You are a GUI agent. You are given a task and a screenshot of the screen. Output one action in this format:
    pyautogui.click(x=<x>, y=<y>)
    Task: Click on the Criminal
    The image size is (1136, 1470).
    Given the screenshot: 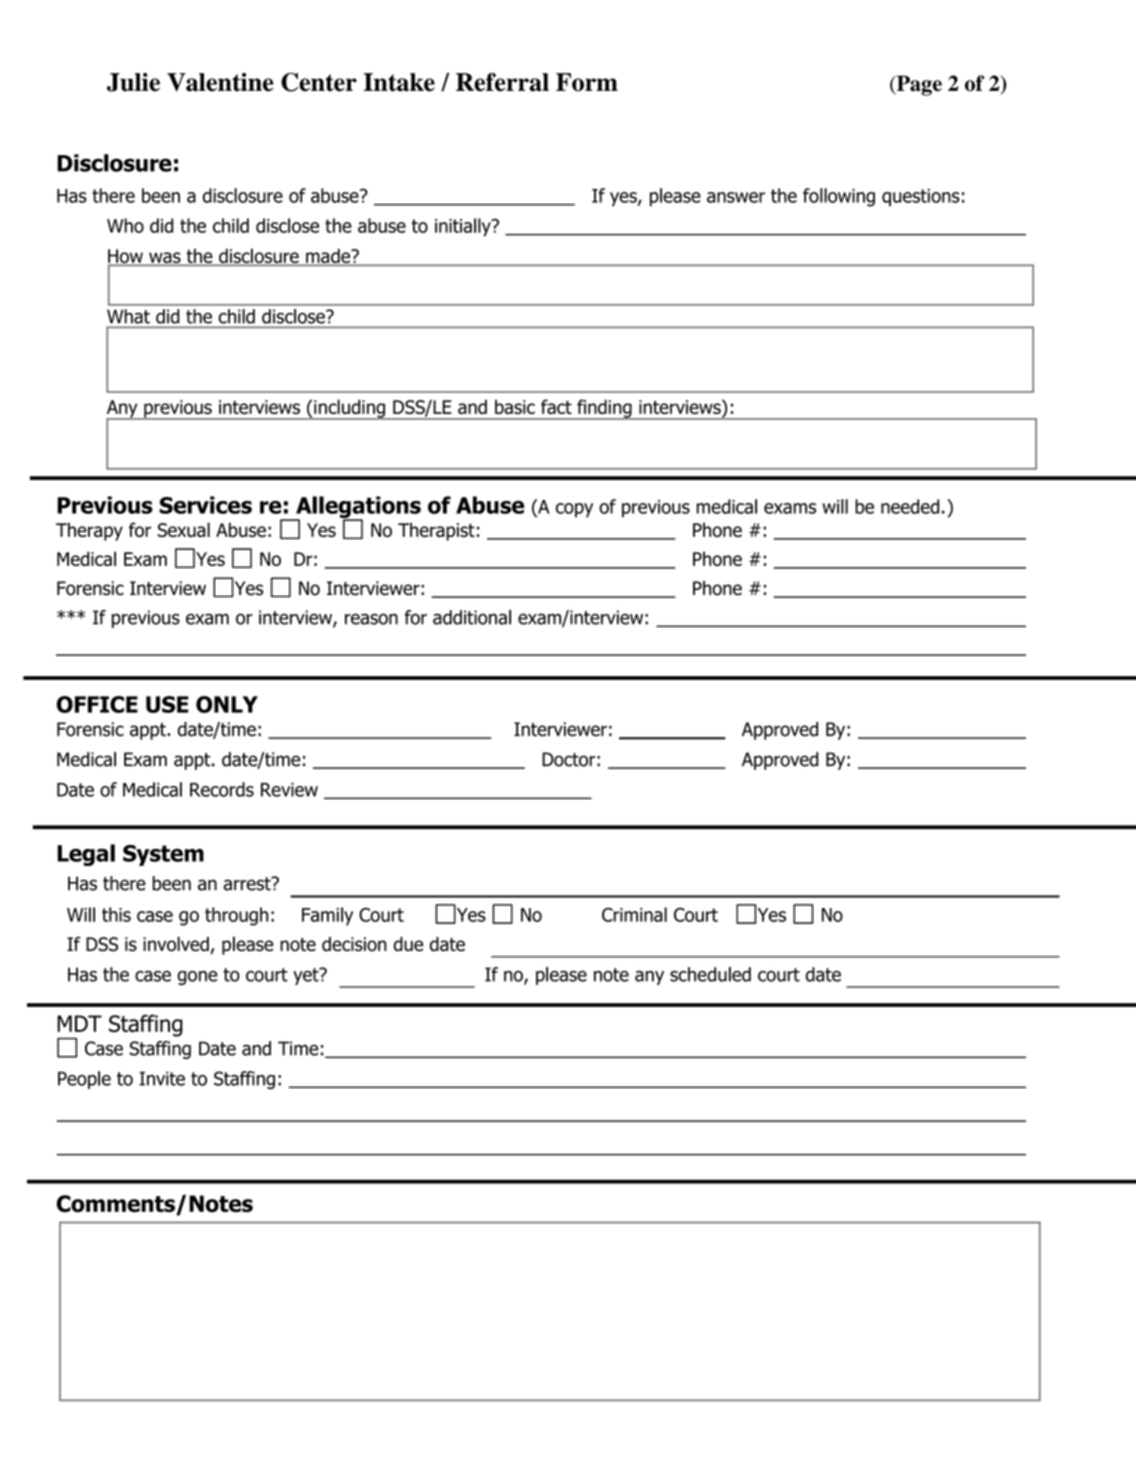 What is the action you would take?
    pyautogui.click(x=634, y=914)
